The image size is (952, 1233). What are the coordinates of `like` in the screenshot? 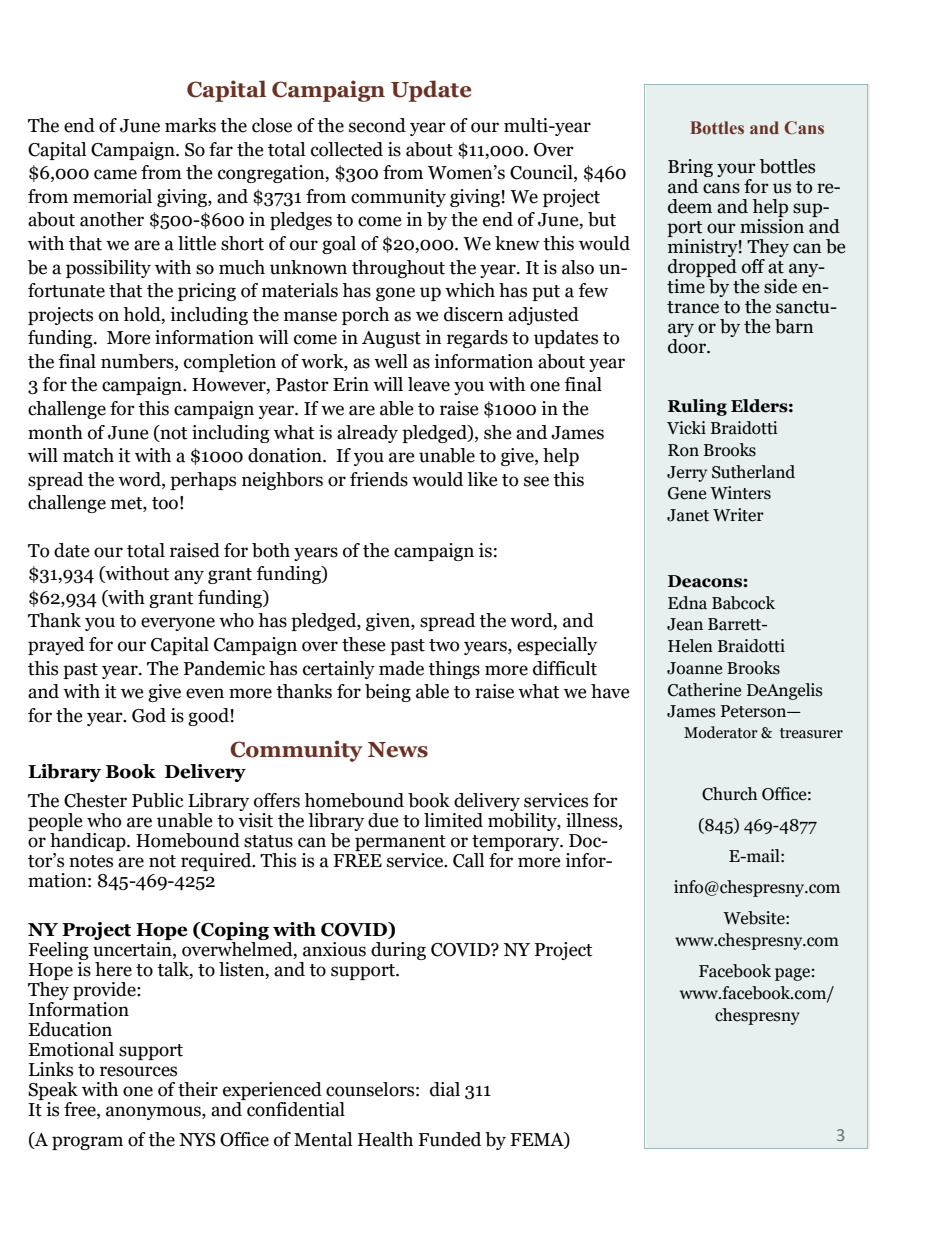 It's located at (482, 479).
